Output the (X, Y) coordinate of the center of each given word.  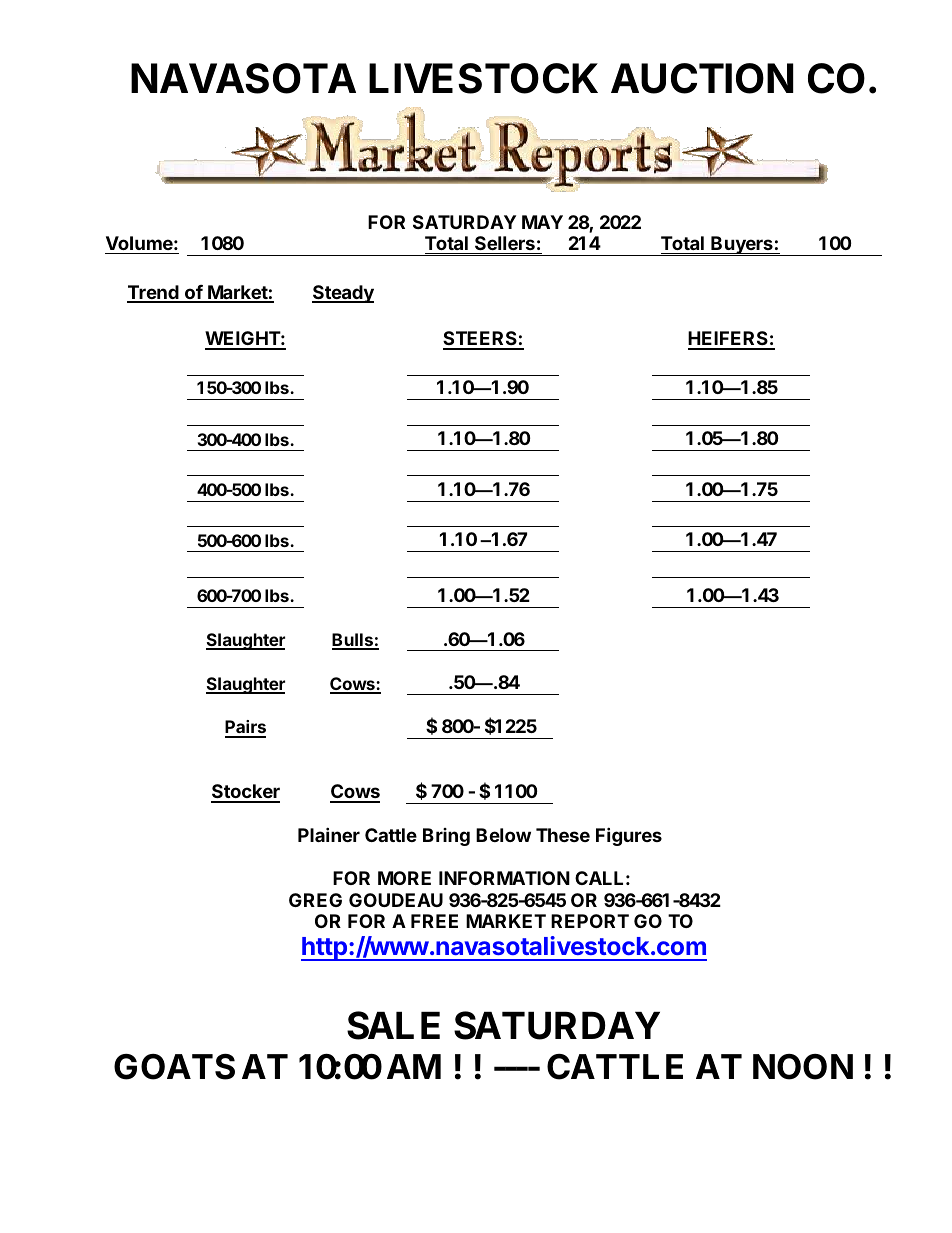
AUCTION (702, 78)
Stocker (245, 793)
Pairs (245, 728)
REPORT (590, 921)
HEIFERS (729, 340)
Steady (343, 294)
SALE (393, 1025)
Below (503, 835)
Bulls (353, 641)
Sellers (505, 243)
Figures (629, 836)
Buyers (742, 246)
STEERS (481, 340)
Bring (446, 837)
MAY (542, 222)
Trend (154, 293)
